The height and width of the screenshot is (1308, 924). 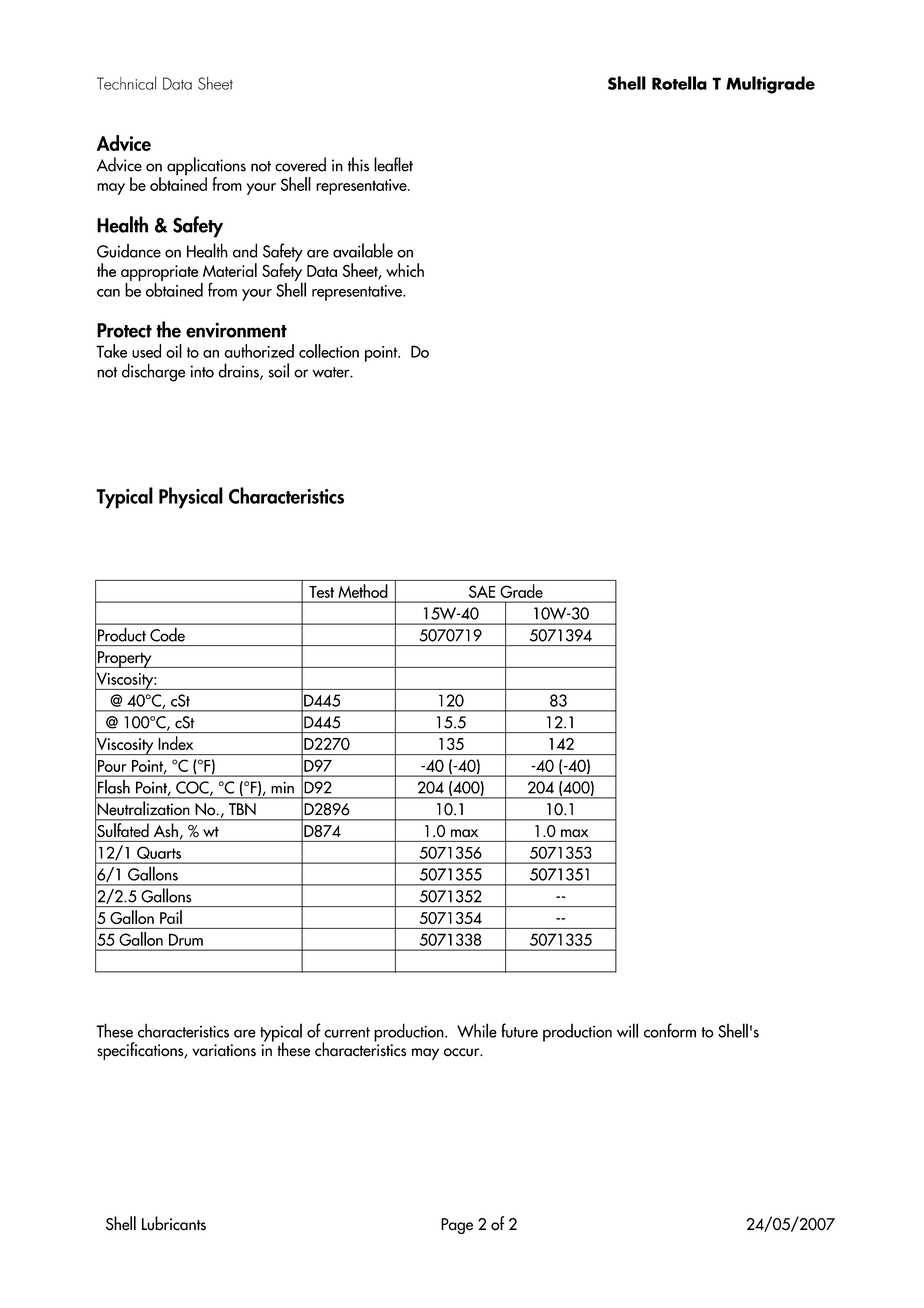 What do you see at coordinates (482, 591) in the screenshot?
I see `SAE` at bounding box center [482, 591].
